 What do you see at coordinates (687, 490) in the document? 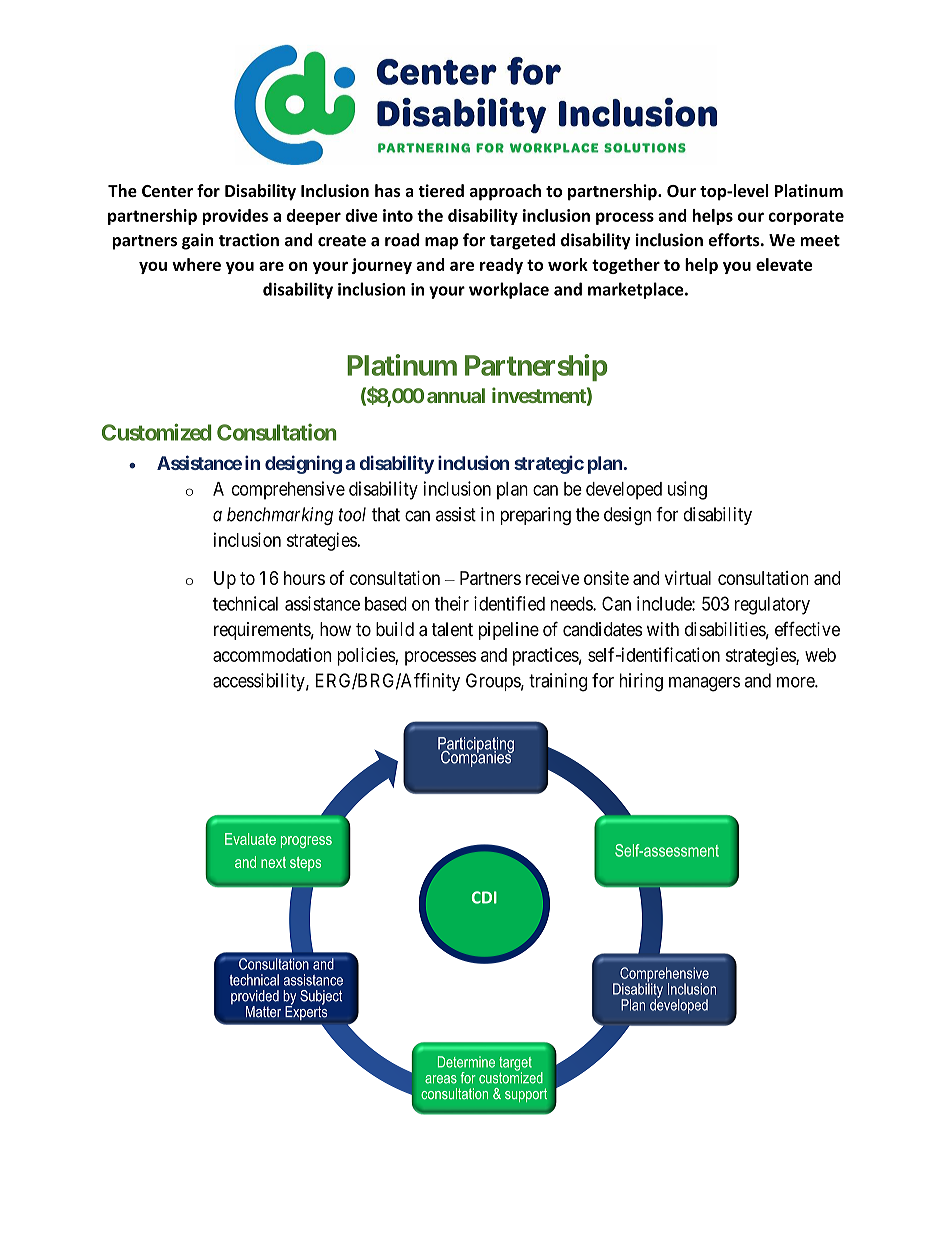
I see `using` at bounding box center [687, 490].
